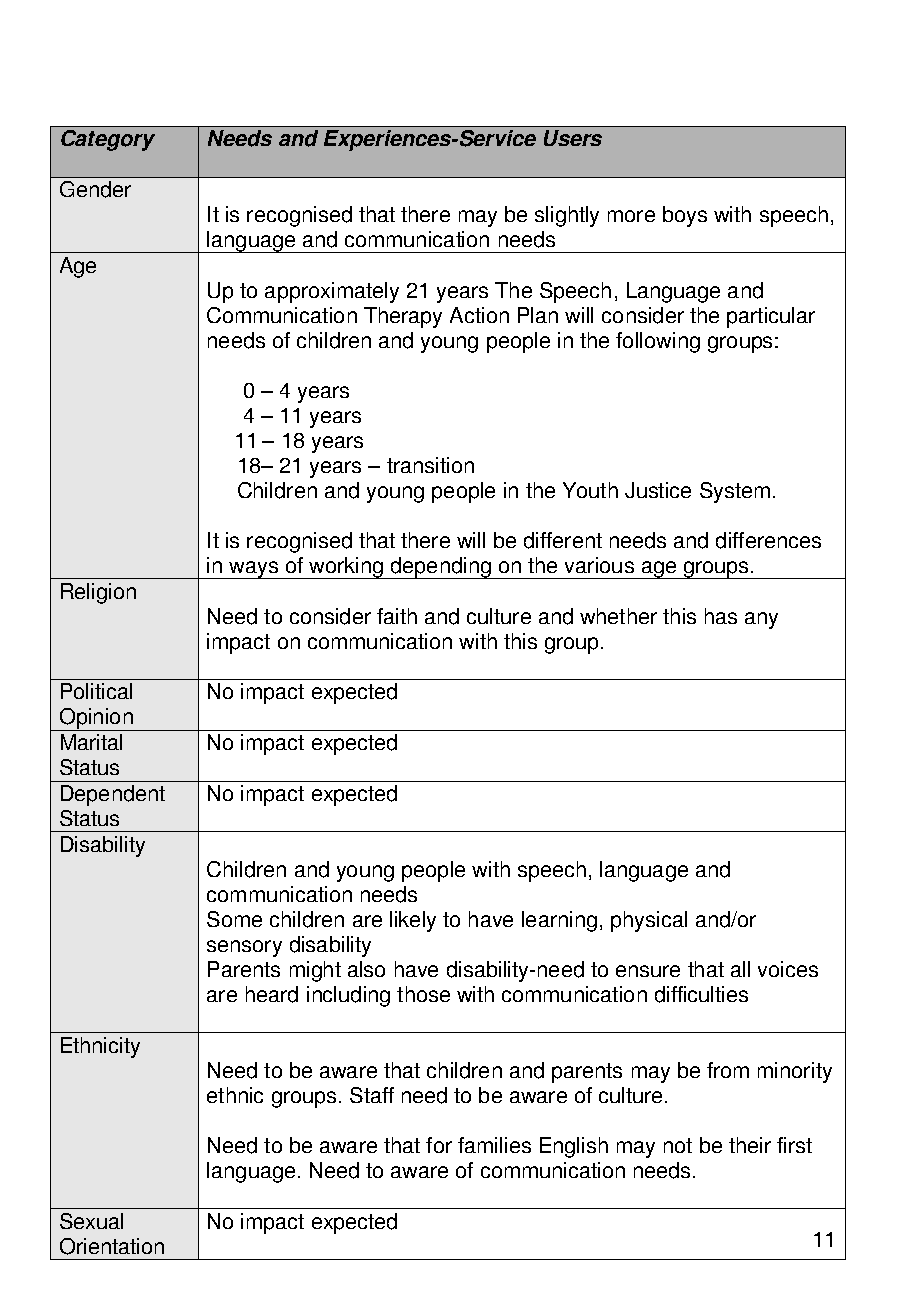 The image size is (924, 1308). Describe the element at coordinates (685, 216) in the page. I see `boys` at that location.
